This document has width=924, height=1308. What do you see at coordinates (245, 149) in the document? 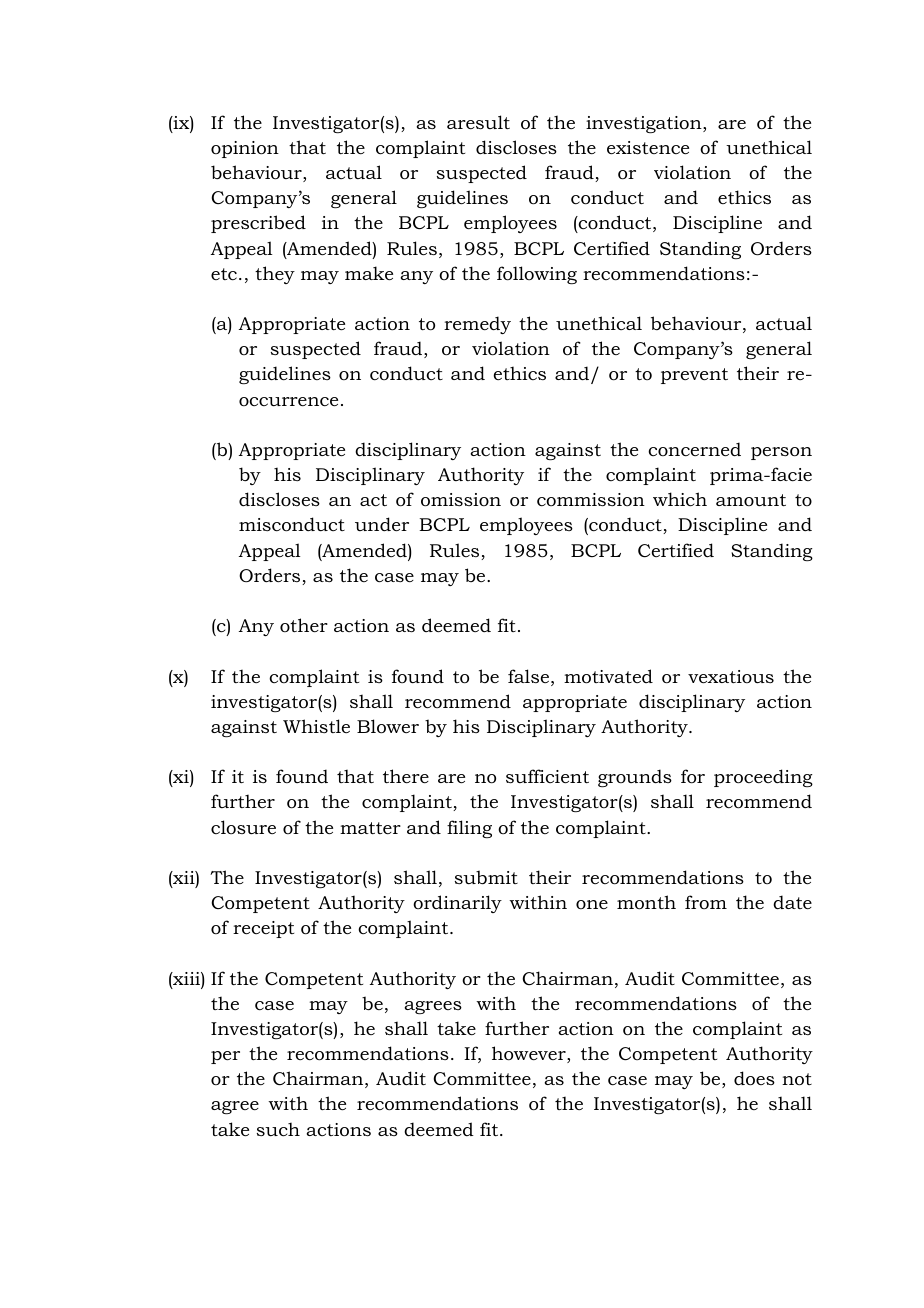
I see `opinion` at bounding box center [245, 149].
